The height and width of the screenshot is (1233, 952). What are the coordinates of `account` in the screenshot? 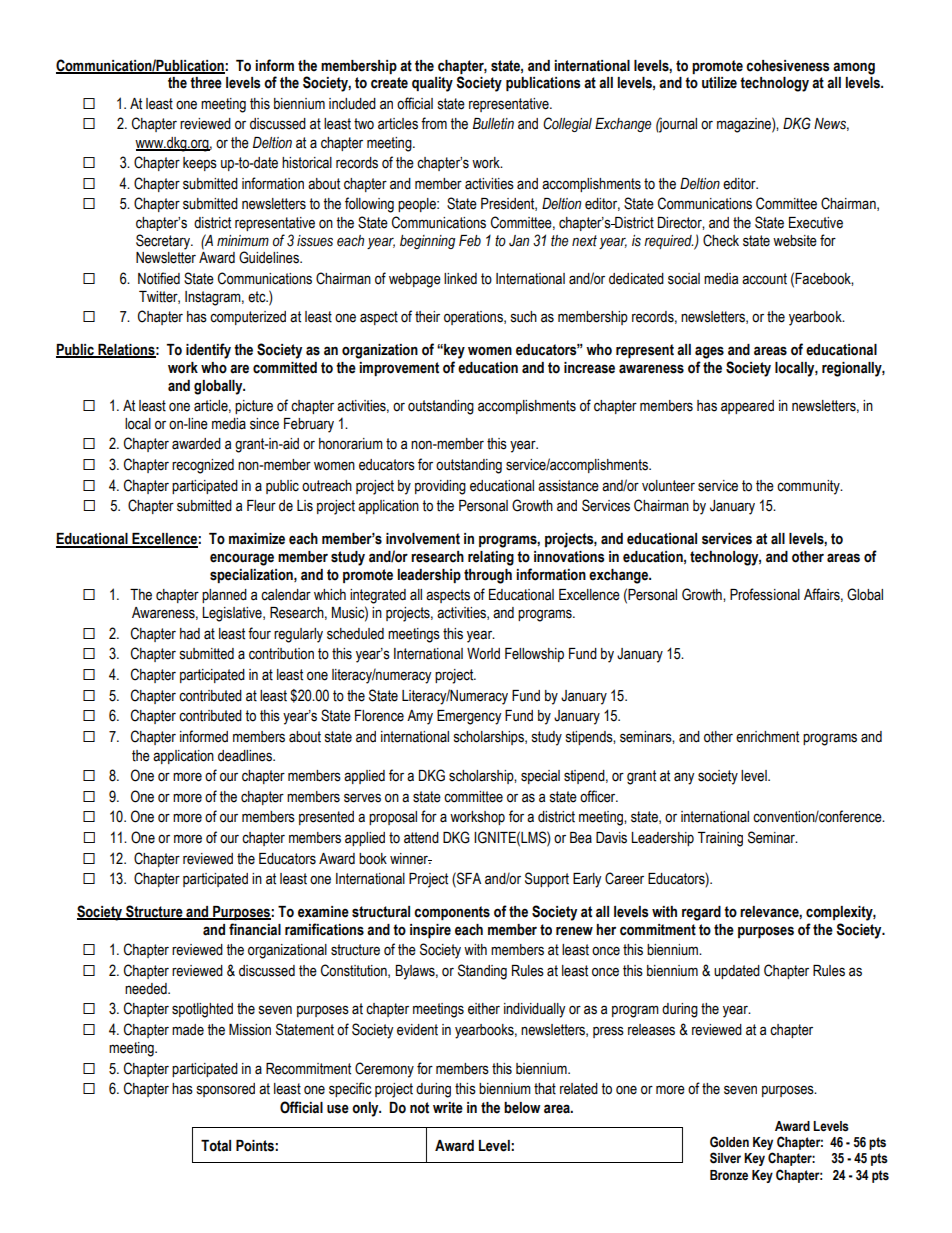 It's located at (764, 279).
